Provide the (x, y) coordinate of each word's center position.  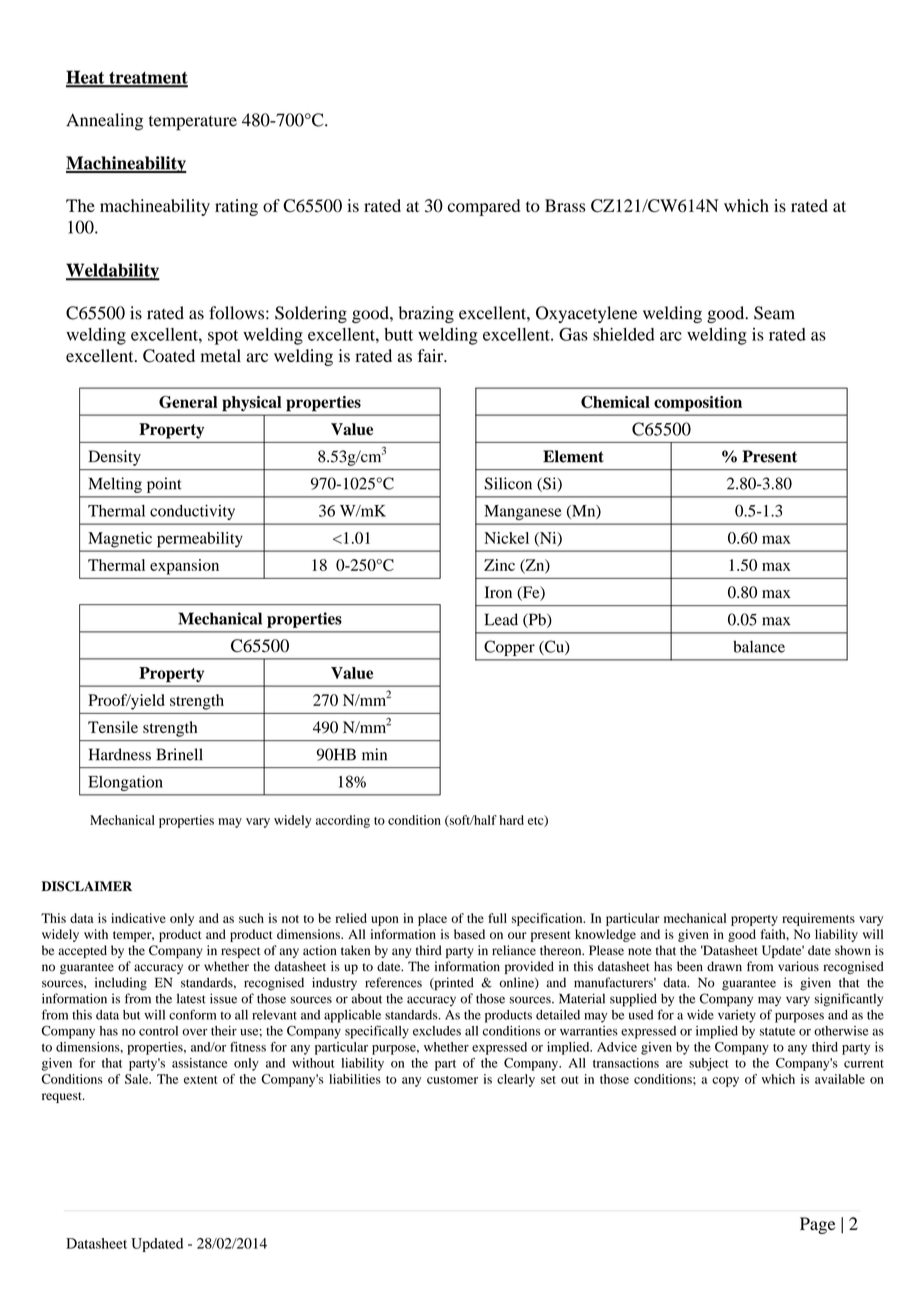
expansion (184, 567)
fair (432, 355)
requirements (818, 919)
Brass (565, 205)
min (374, 754)
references (393, 982)
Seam (774, 313)
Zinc (499, 565)
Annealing (104, 122)
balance (759, 646)
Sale (138, 1079)
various (798, 966)
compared (484, 207)
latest (191, 998)
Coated (169, 356)
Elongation (125, 783)
